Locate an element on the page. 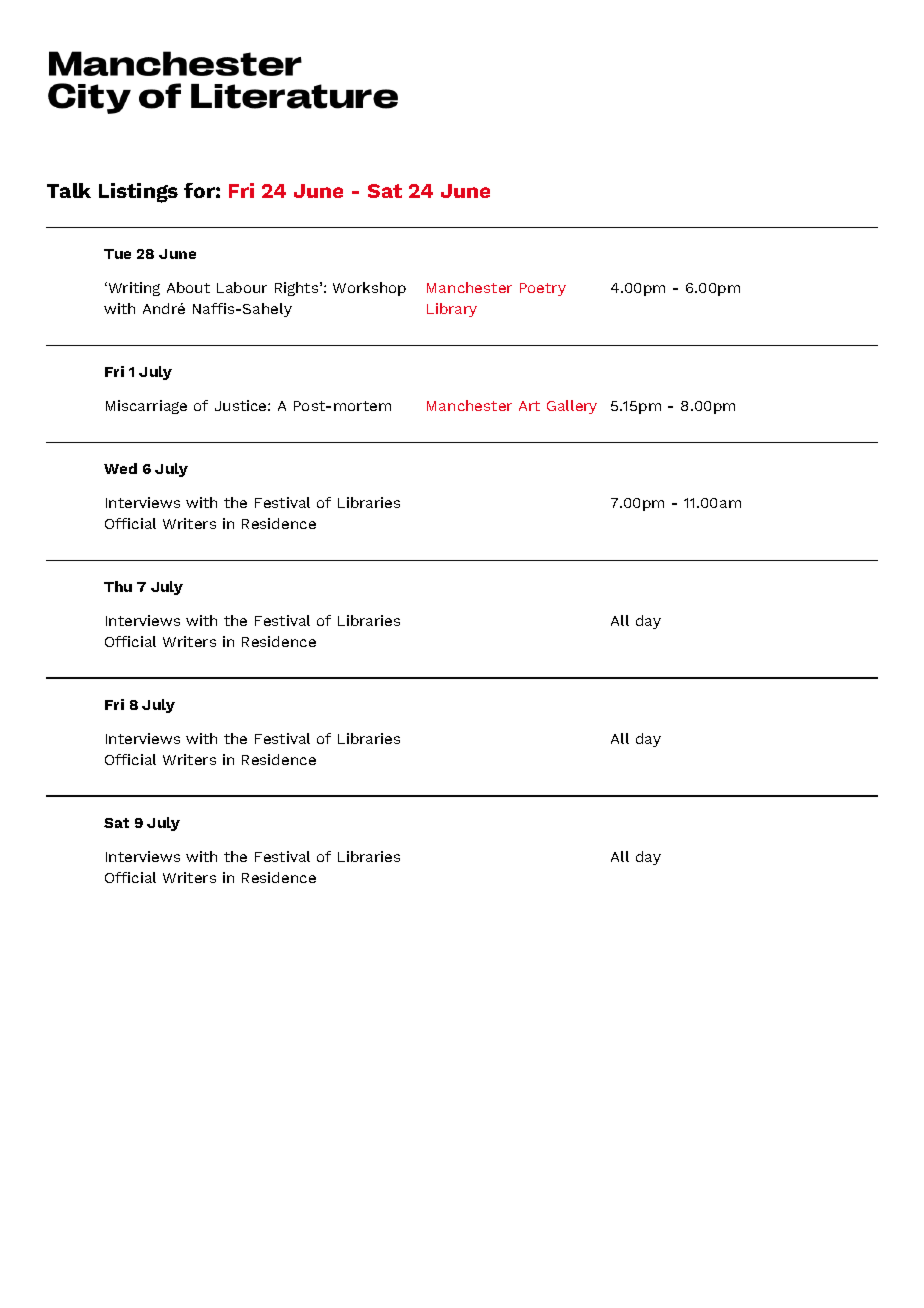 The height and width of the page is (1308, 924). Miscarriage is located at coordinates (146, 407).
